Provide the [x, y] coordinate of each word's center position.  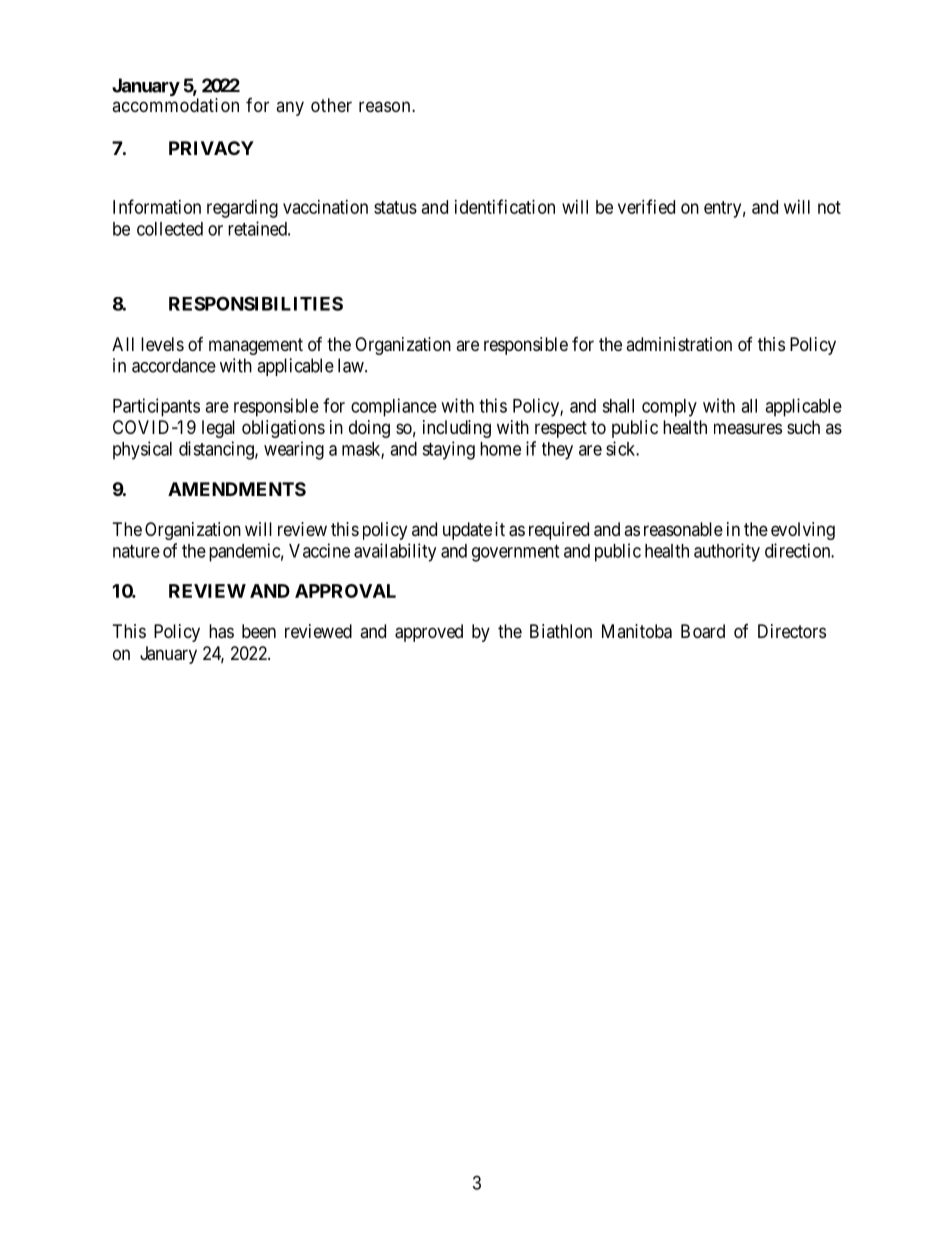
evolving [803, 531]
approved [429, 633]
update [467, 531]
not [829, 207]
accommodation [175, 105]
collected [170, 229]
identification [505, 206]
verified [646, 206]
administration [679, 344]
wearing [294, 450]
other [331, 105]
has [221, 631]
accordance [174, 365]
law [352, 365]
